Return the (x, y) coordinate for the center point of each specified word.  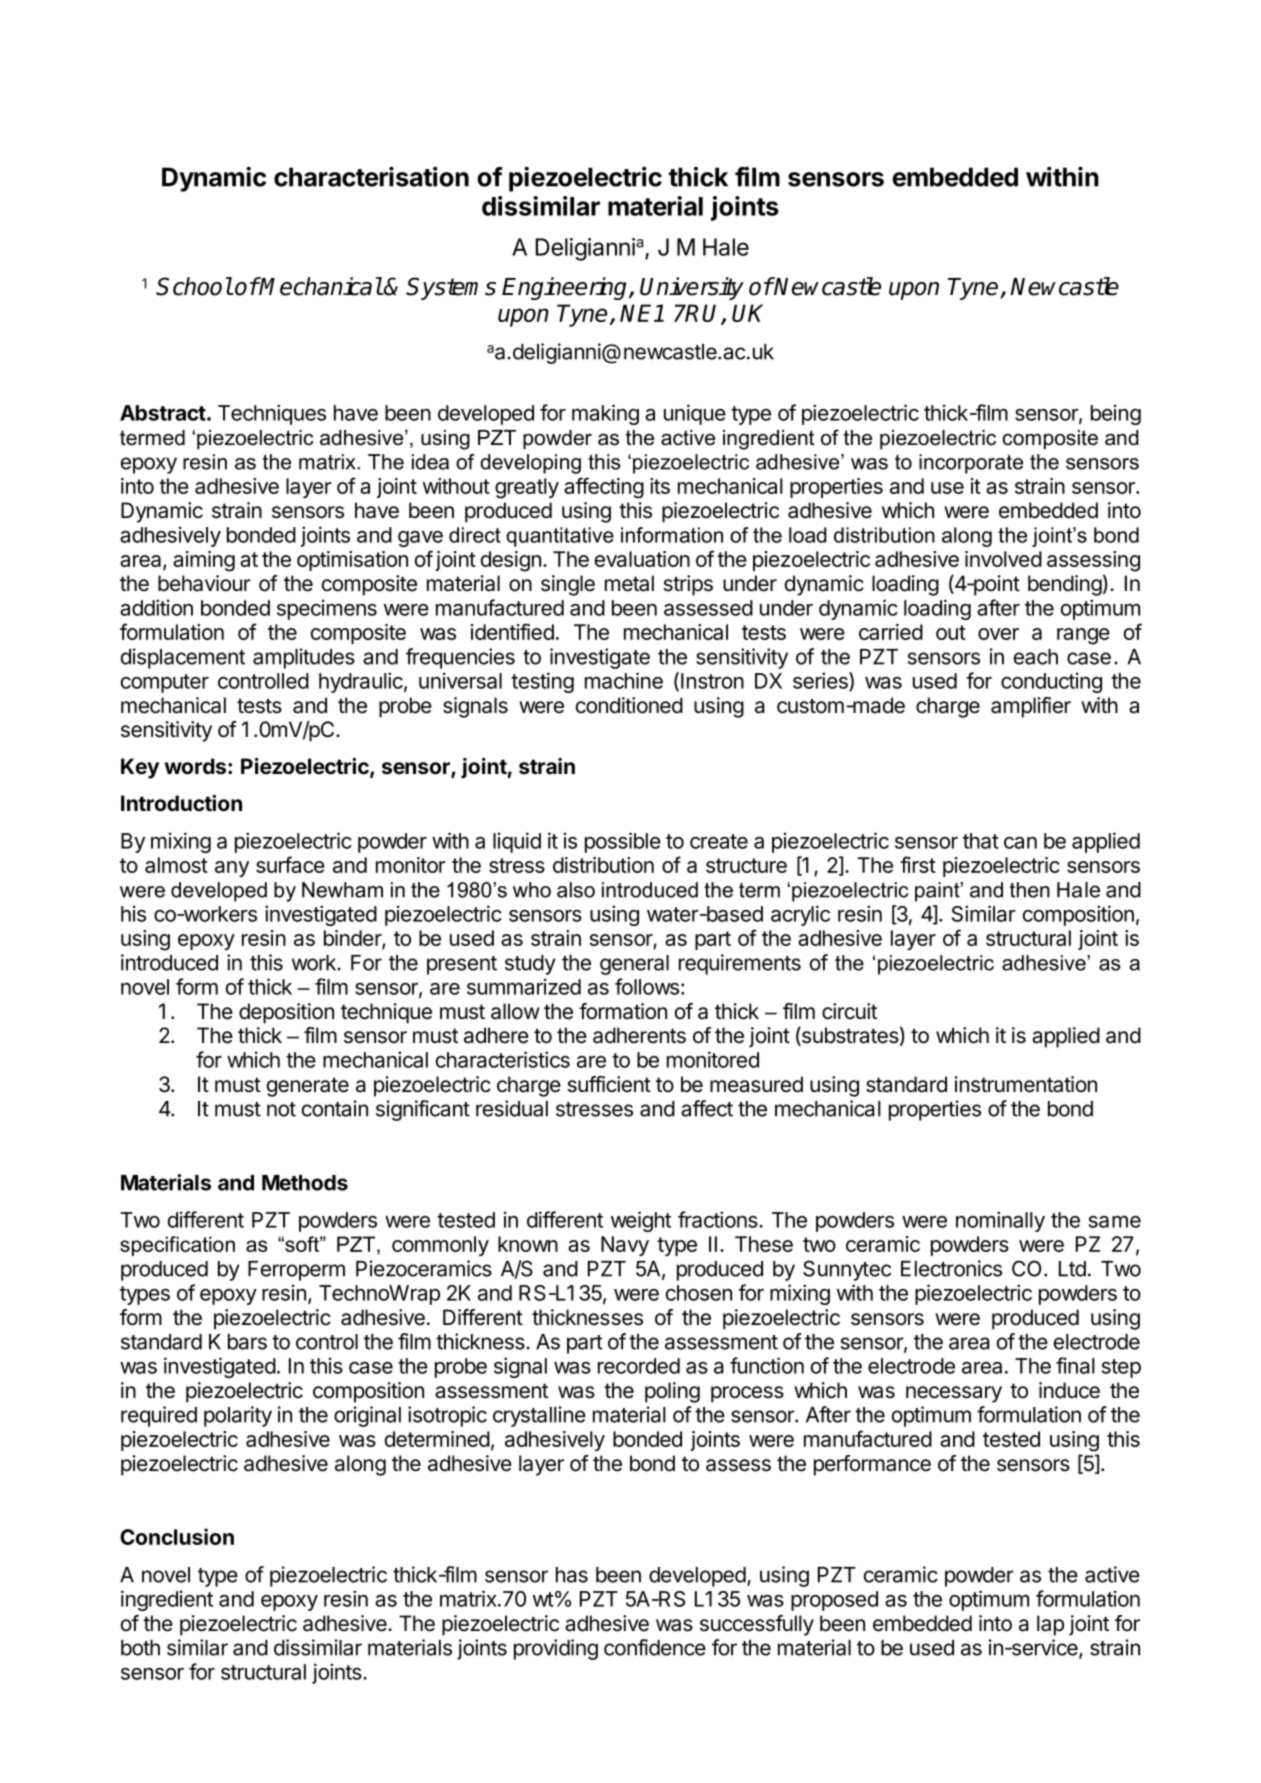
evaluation (642, 559)
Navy (625, 1246)
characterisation (371, 176)
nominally (1000, 1221)
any (232, 869)
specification (177, 1246)
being (1116, 414)
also (576, 890)
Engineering (566, 288)
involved (1003, 559)
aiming (204, 561)
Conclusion (177, 1536)
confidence (655, 1647)
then (1030, 890)
